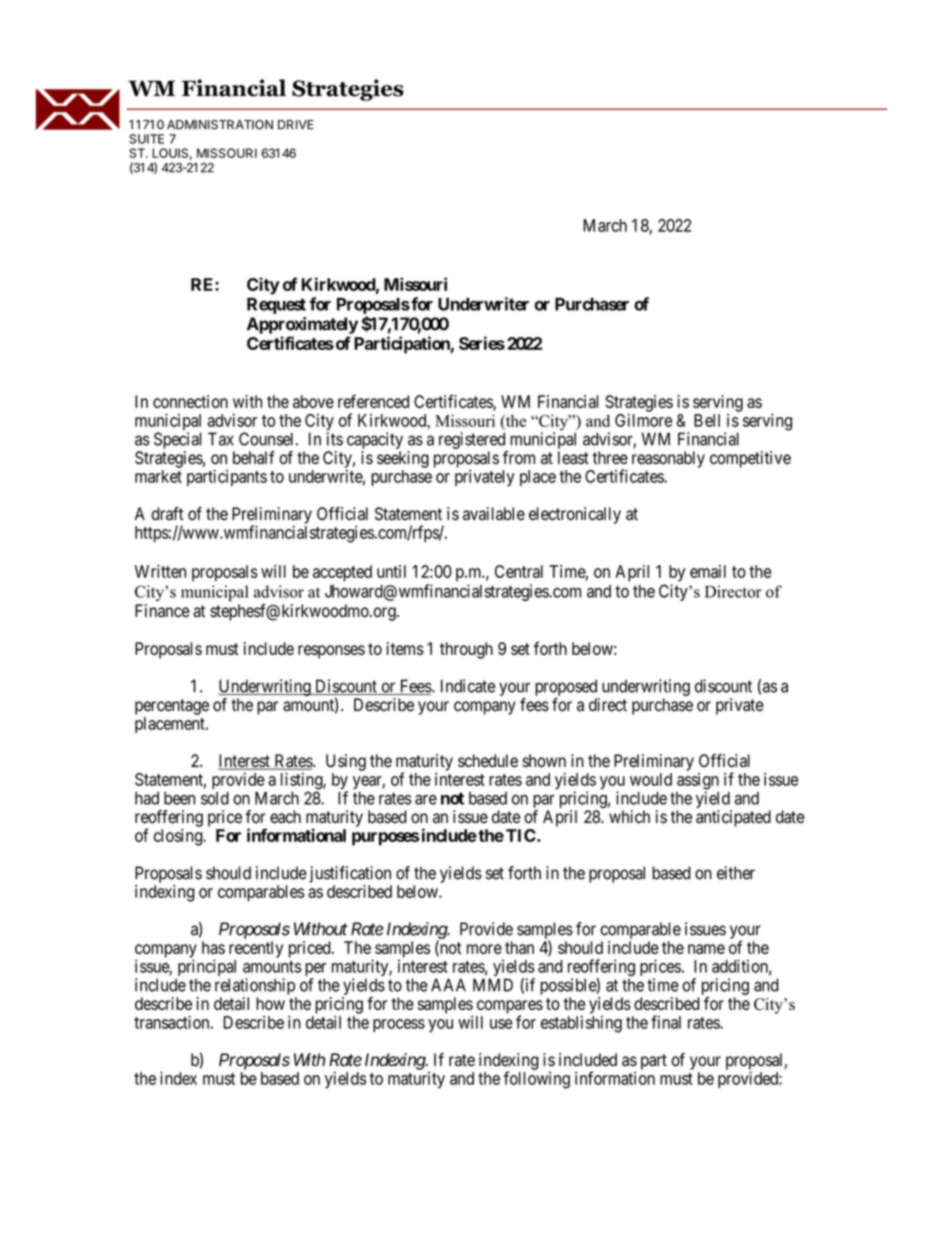 This screenshot has height=1233, width=952. I want to click on schedule, so click(488, 761).
